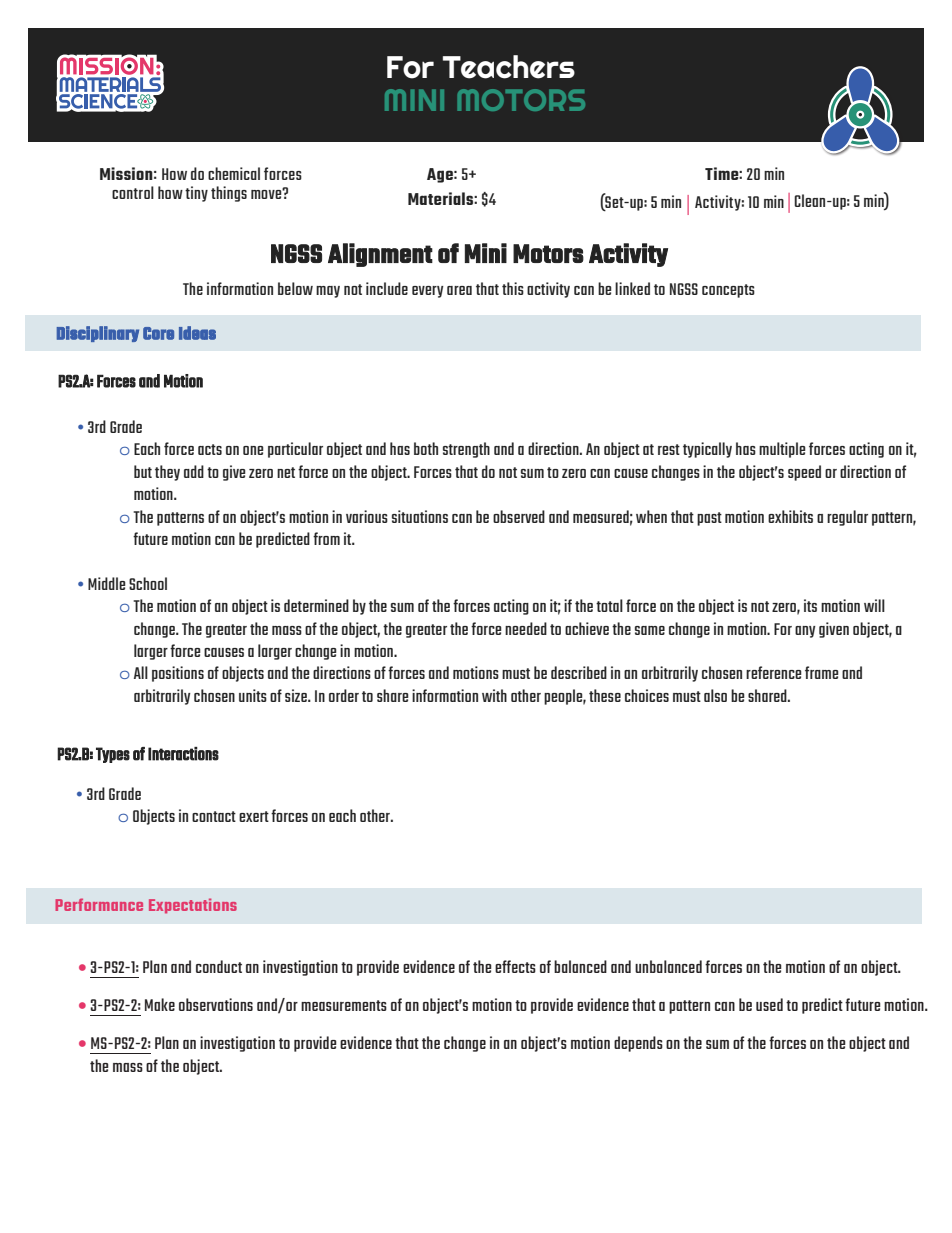 The image size is (952, 1233). What do you see at coordinates (380, 255) in the image?
I see `Alignment` at bounding box center [380, 255].
